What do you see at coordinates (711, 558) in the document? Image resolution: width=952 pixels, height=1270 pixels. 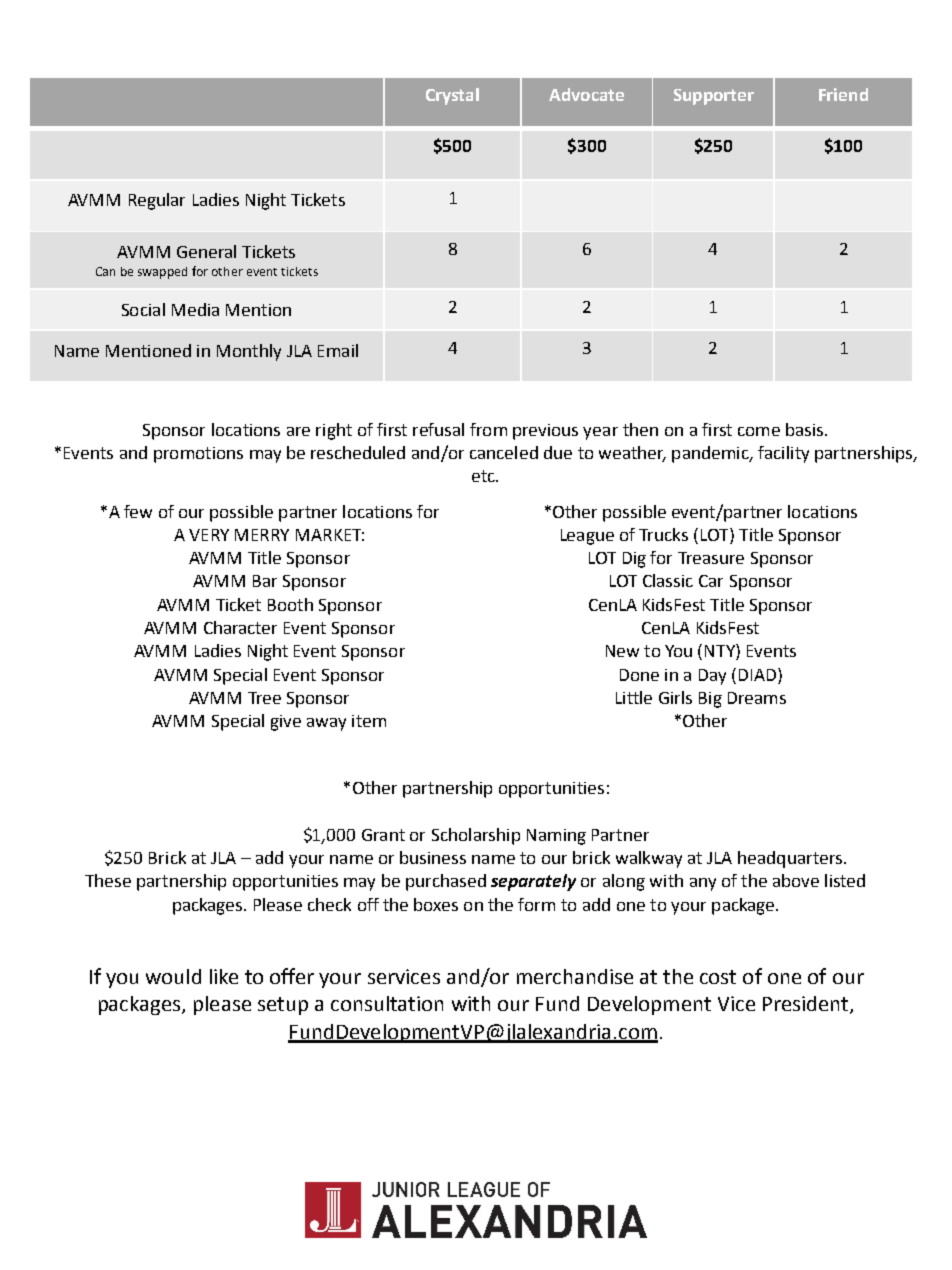 I see `Treasure` at bounding box center [711, 558].
